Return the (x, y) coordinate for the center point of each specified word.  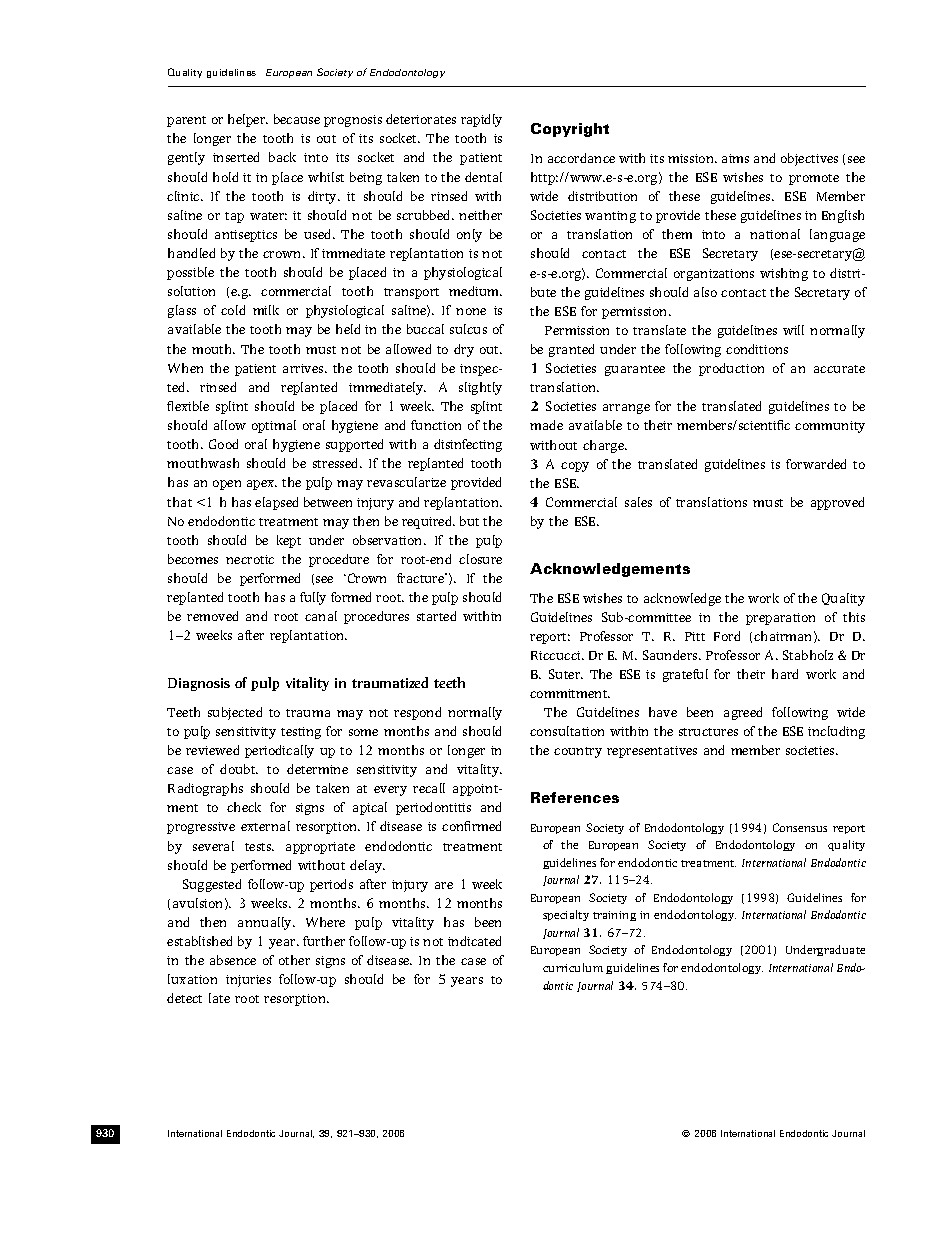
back (282, 157)
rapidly (481, 120)
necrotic (250, 559)
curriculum (573, 967)
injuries (248, 981)
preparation (780, 619)
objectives (809, 159)
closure (480, 559)
